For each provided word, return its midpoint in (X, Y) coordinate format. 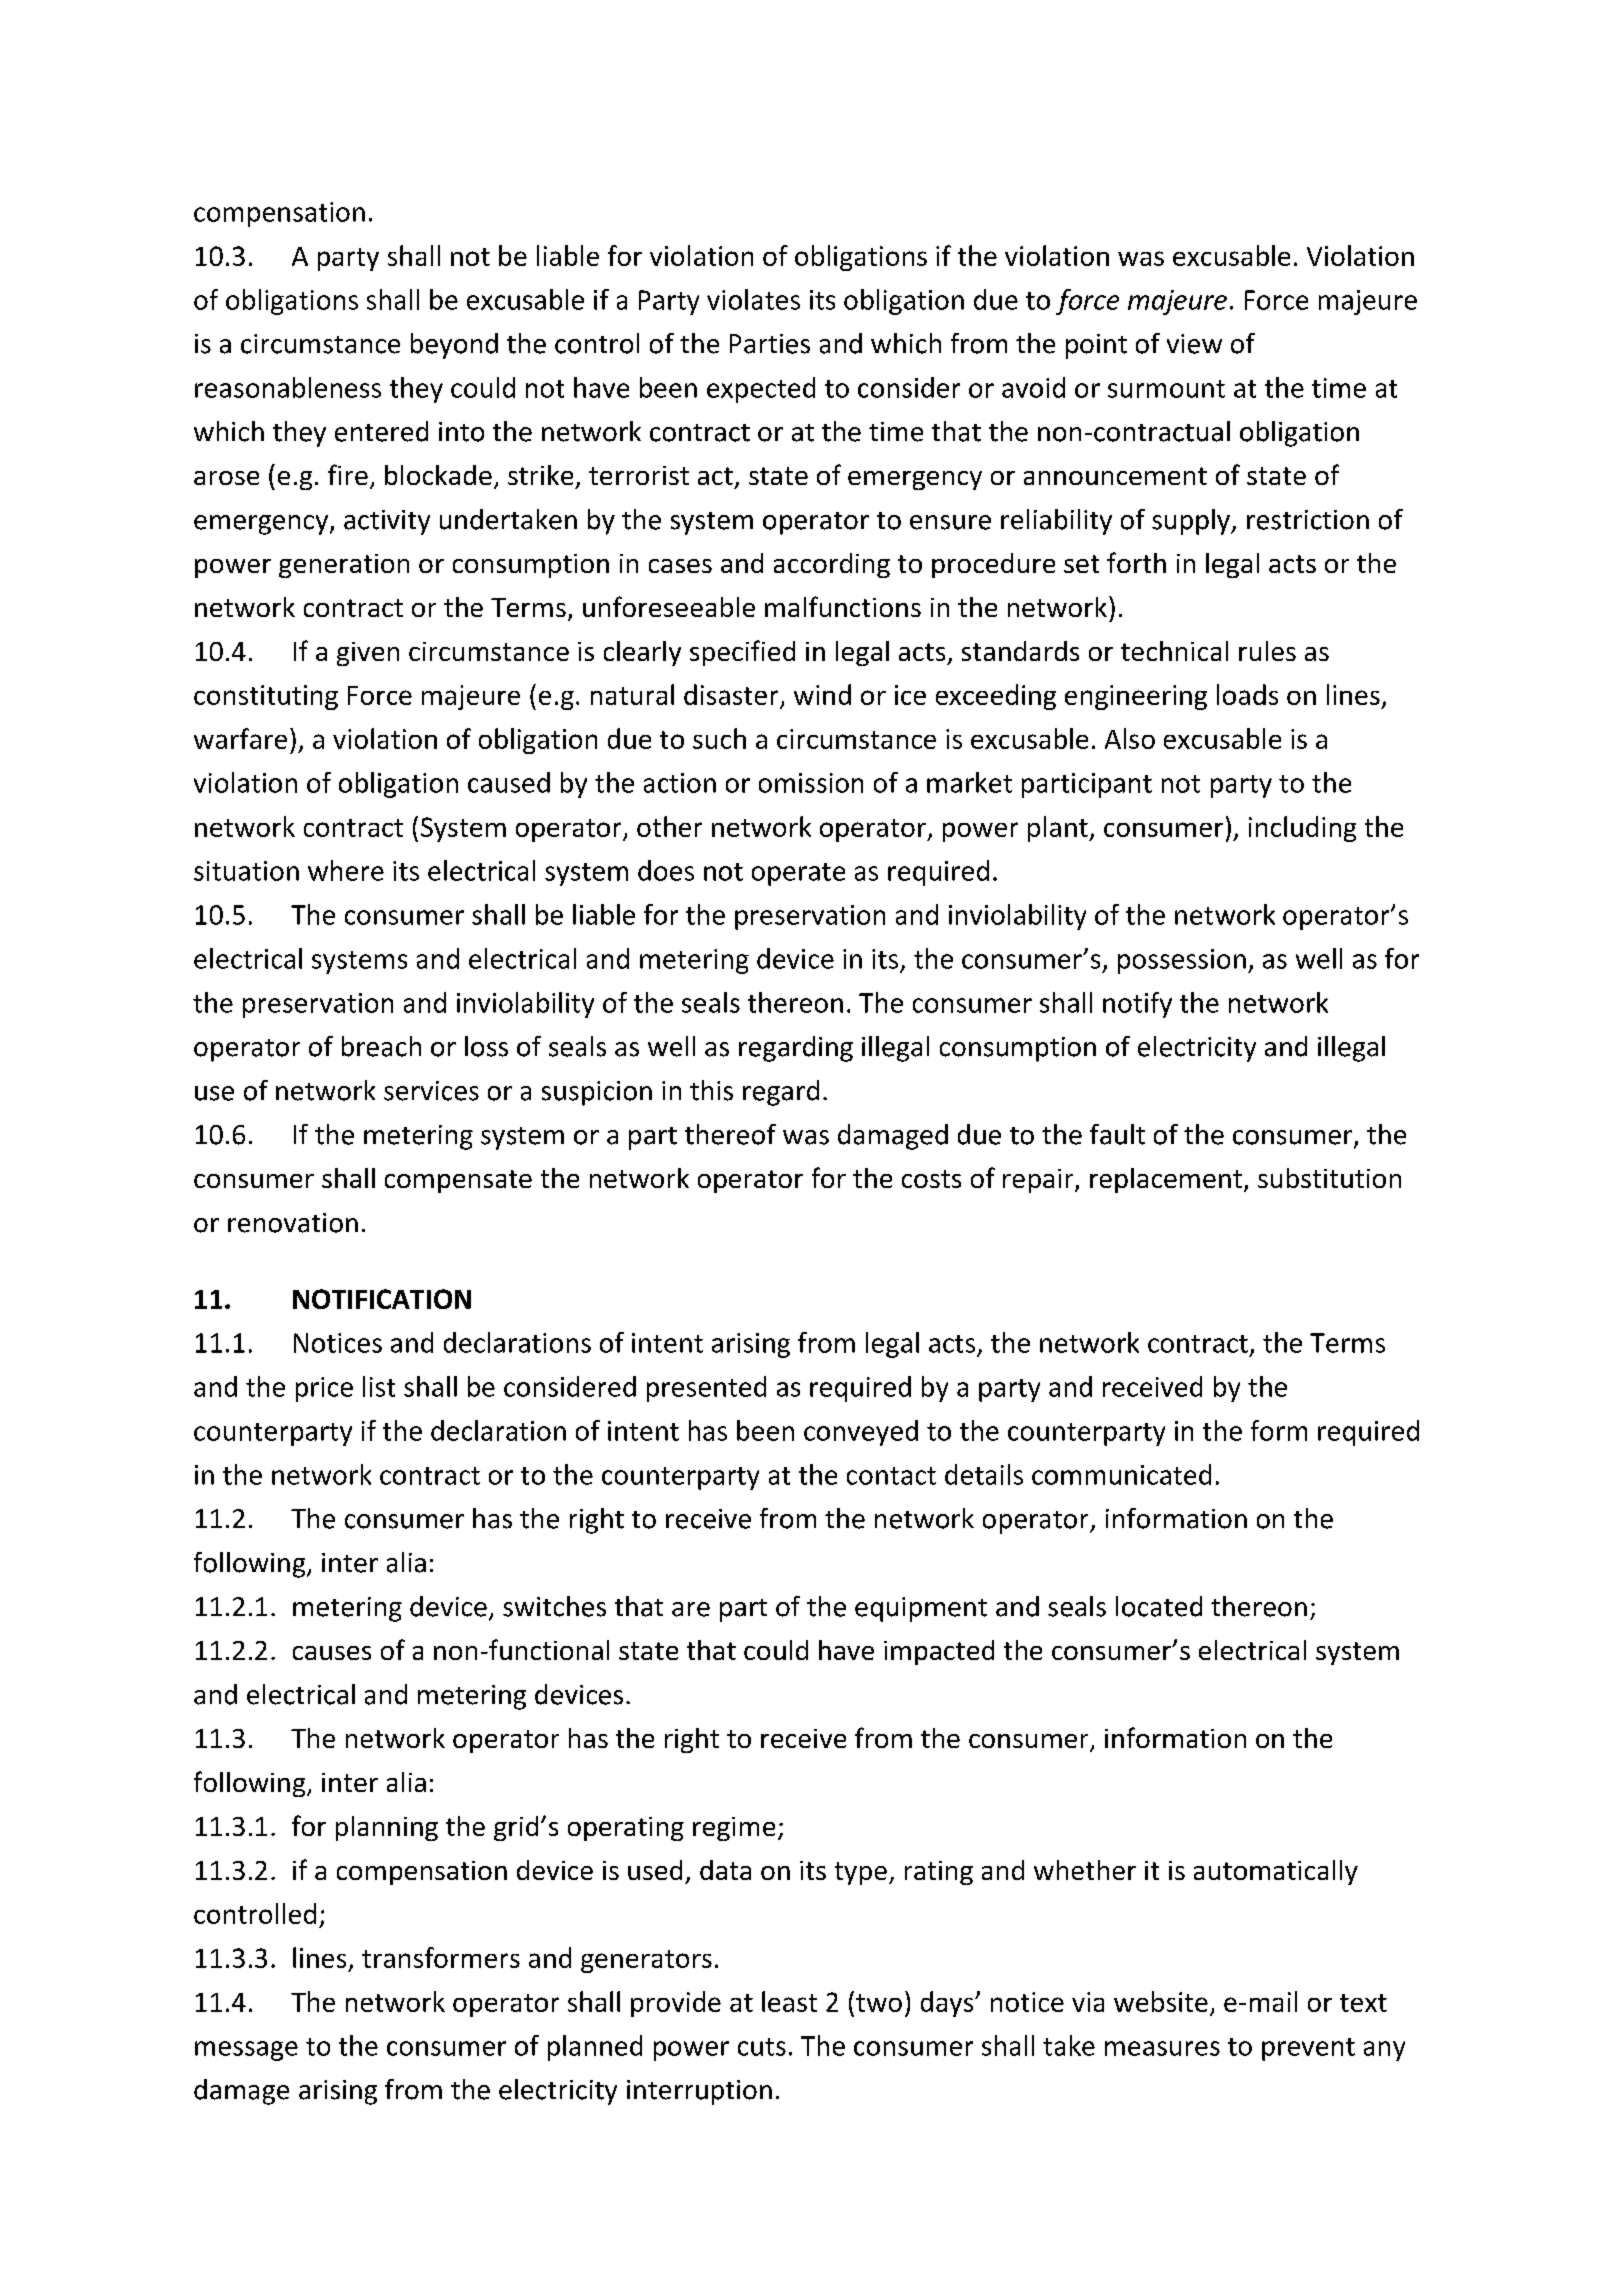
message (246, 2051)
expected (761, 390)
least (789, 2001)
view (1194, 344)
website (1161, 2001)
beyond (454, 346)
